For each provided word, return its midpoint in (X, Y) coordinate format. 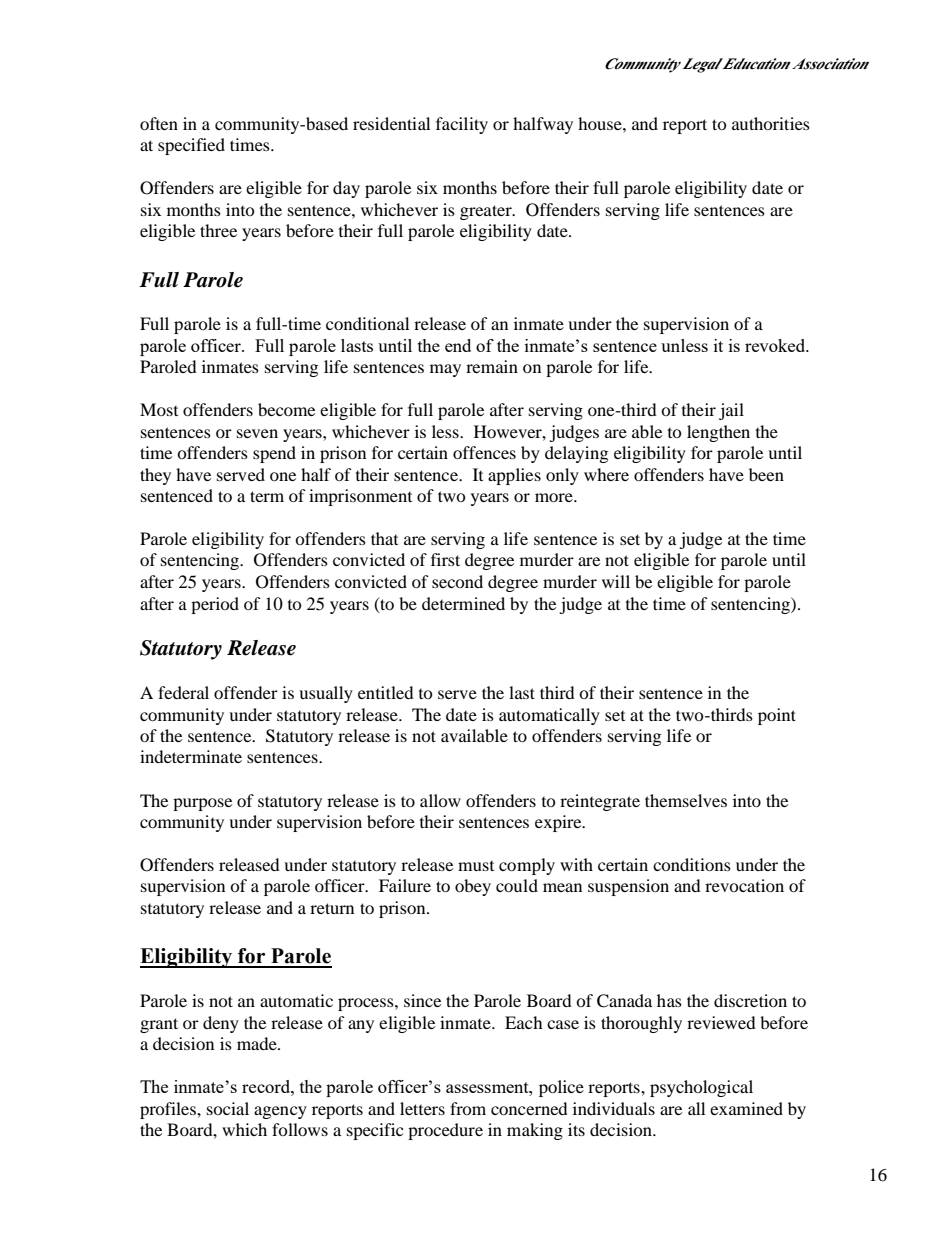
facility (462, 125)
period (215, 605)
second (457, 581)
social (228, 1108)
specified (191, 146)
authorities (771, 123)
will (616, 581)
